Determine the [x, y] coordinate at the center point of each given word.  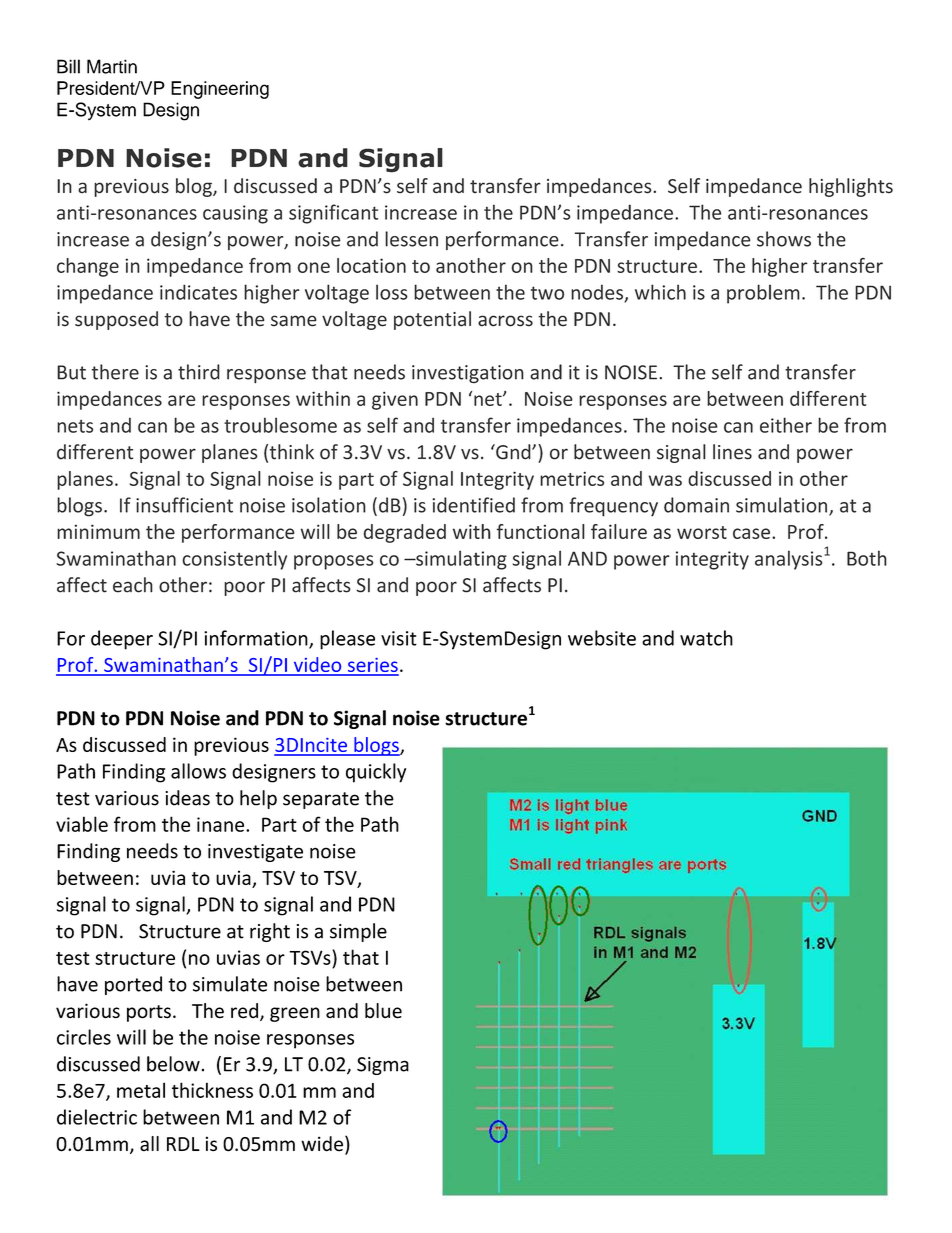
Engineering [220, 90]
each [133, 585]
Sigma [383, 1066]
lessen [411, 239]
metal [141, 1090]
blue [383, 1011]
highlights [851, 187]
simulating [460, 560]
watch [706, 638]
